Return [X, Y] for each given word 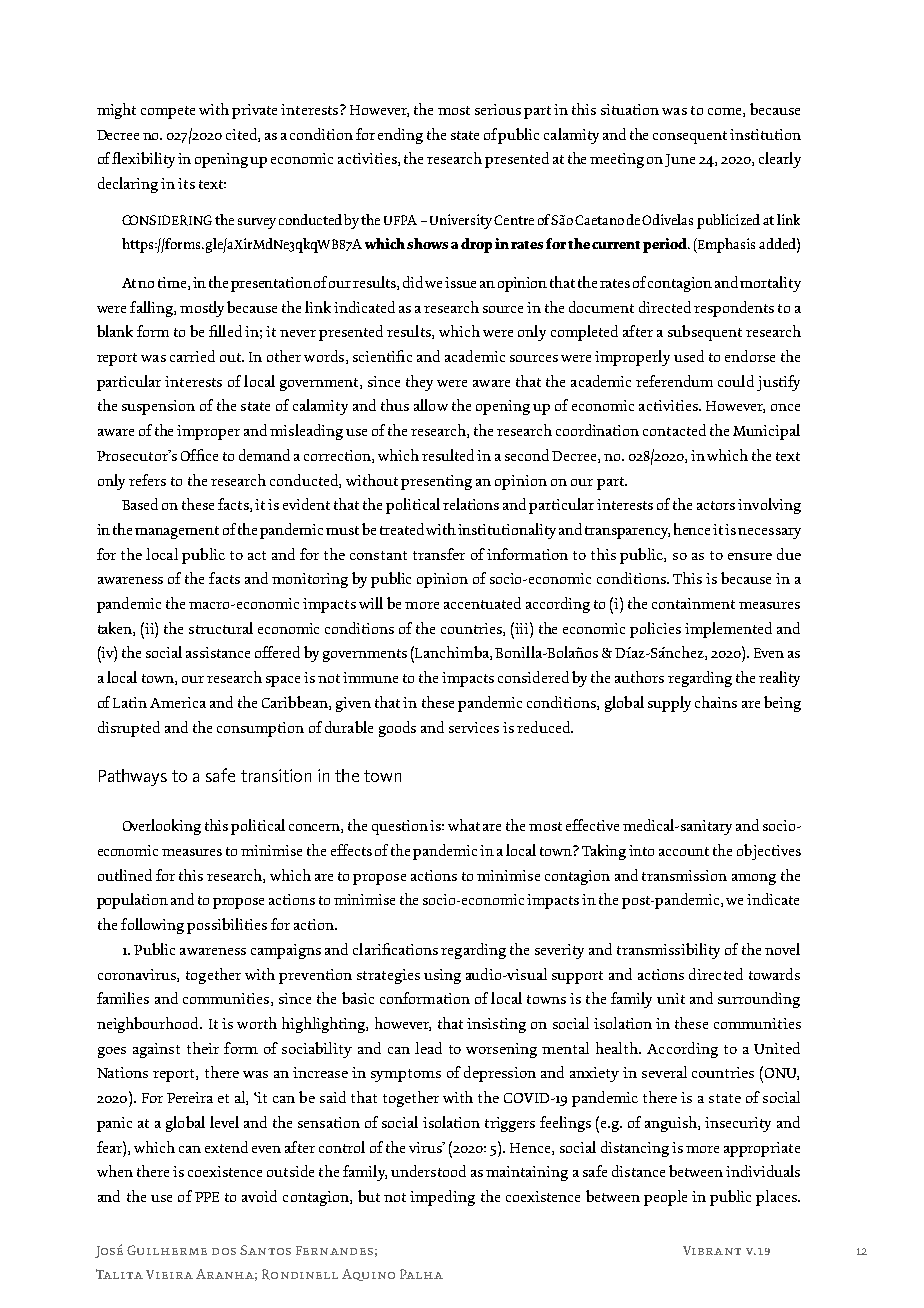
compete [168, 112]
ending [400, 136]
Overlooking [162, 827]
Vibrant [712, 1250]
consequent [690, 137]
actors [716, 505]
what [464, 825]
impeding [442, 1198]
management [177, 532]
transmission [684, 875]
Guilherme [167, 1250]
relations [471, 504]
